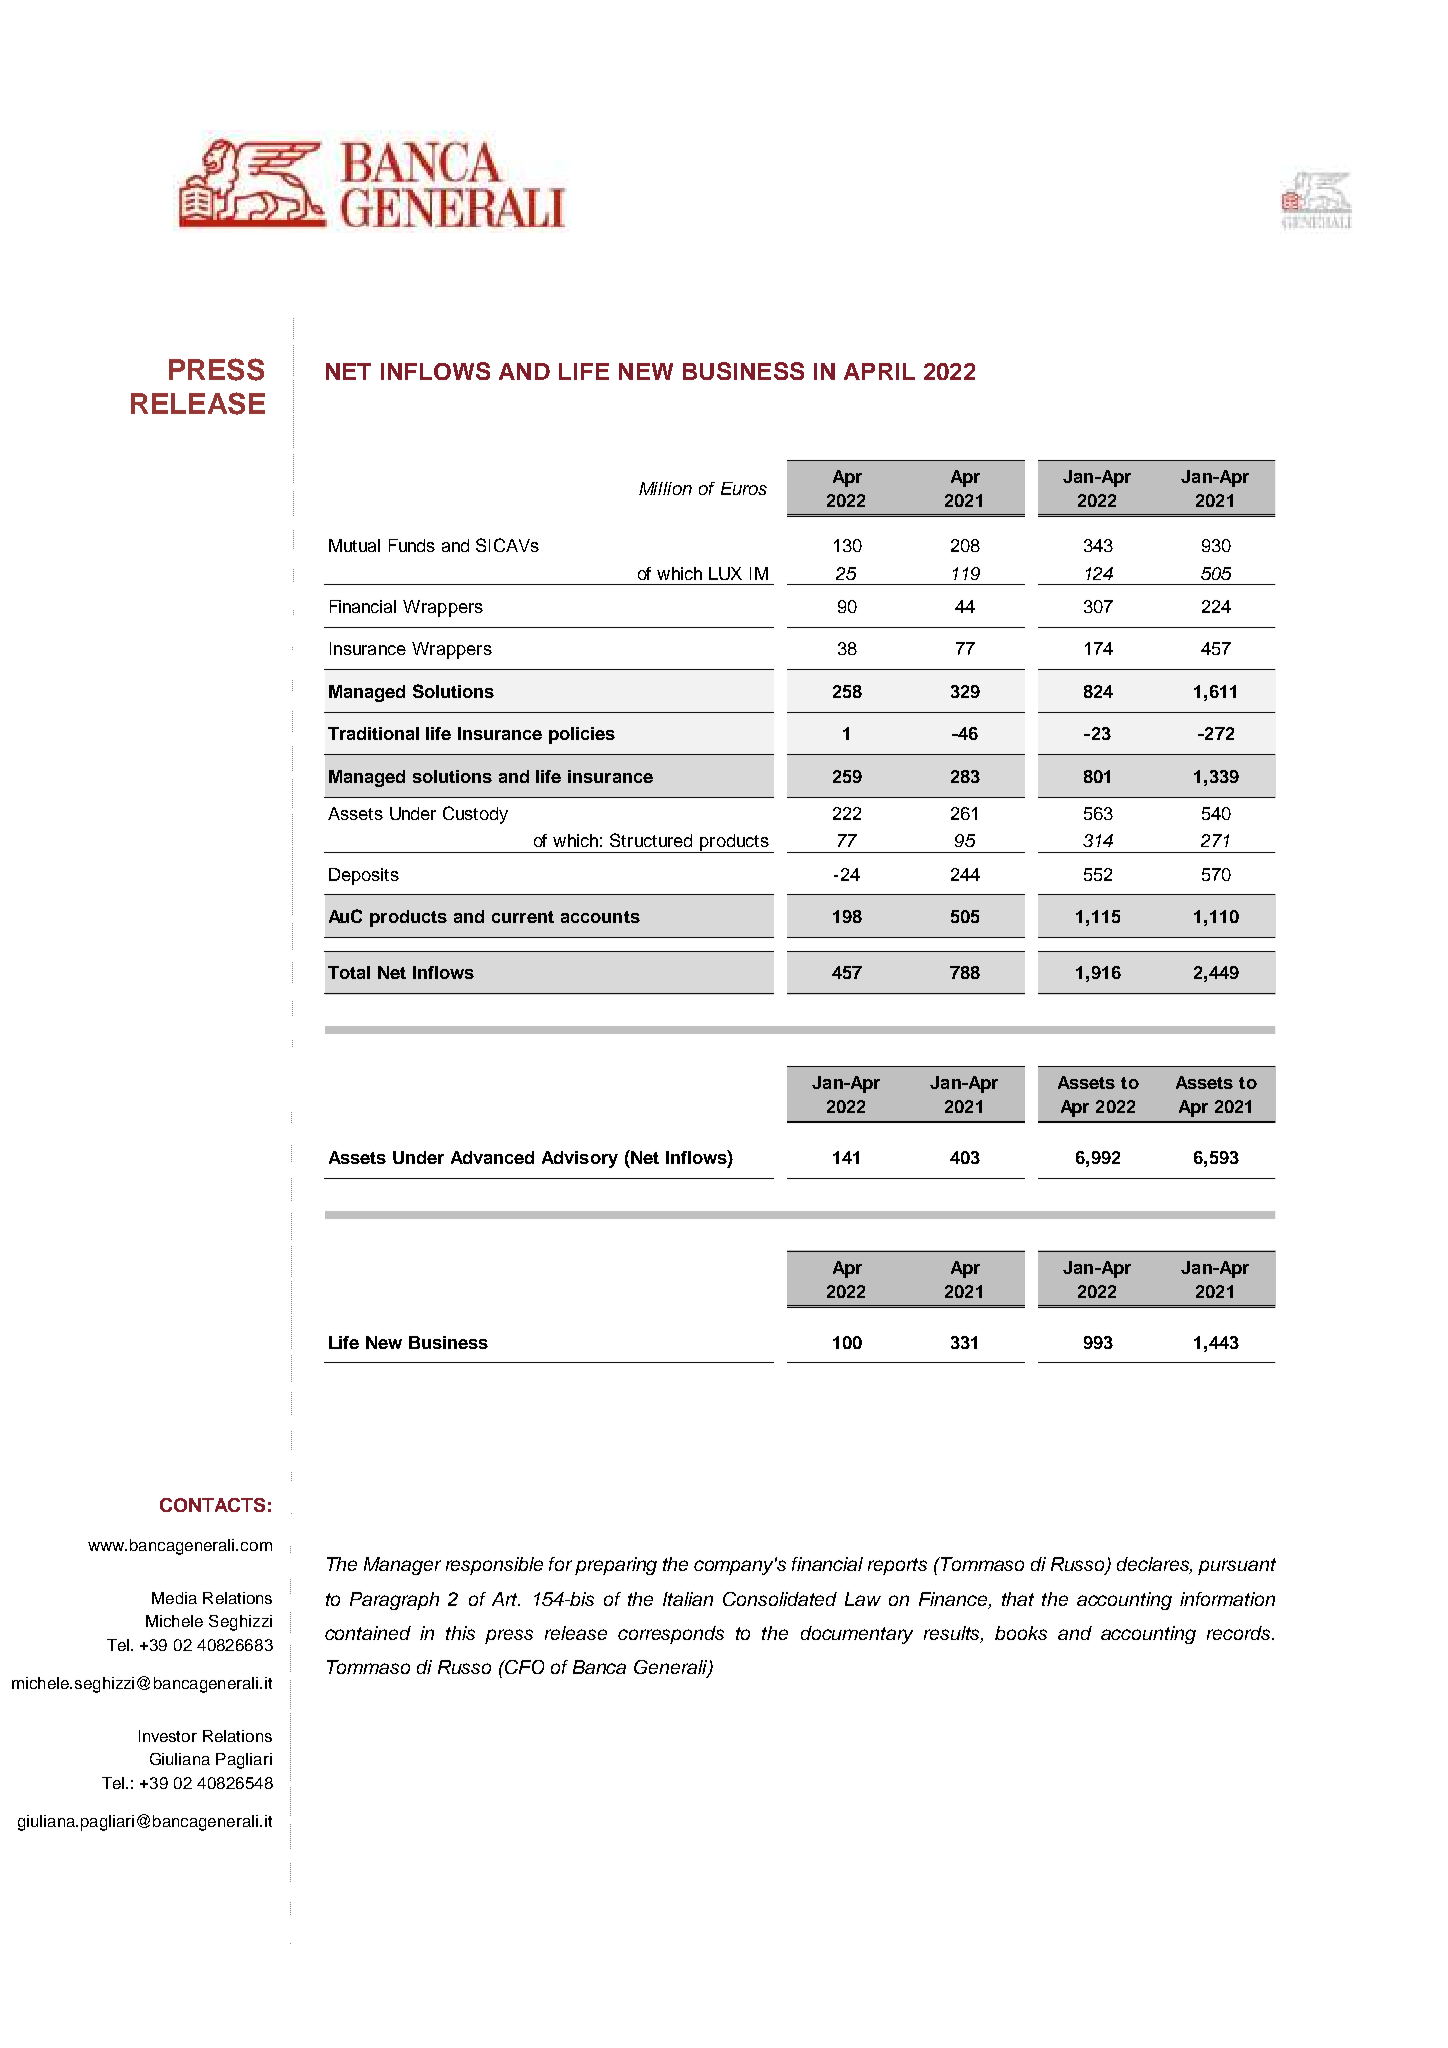 The width and height of the page is (1448, 2048). Describe the element at coordinates (1237, 1566) in the page. I see `pursuant` at that location.
